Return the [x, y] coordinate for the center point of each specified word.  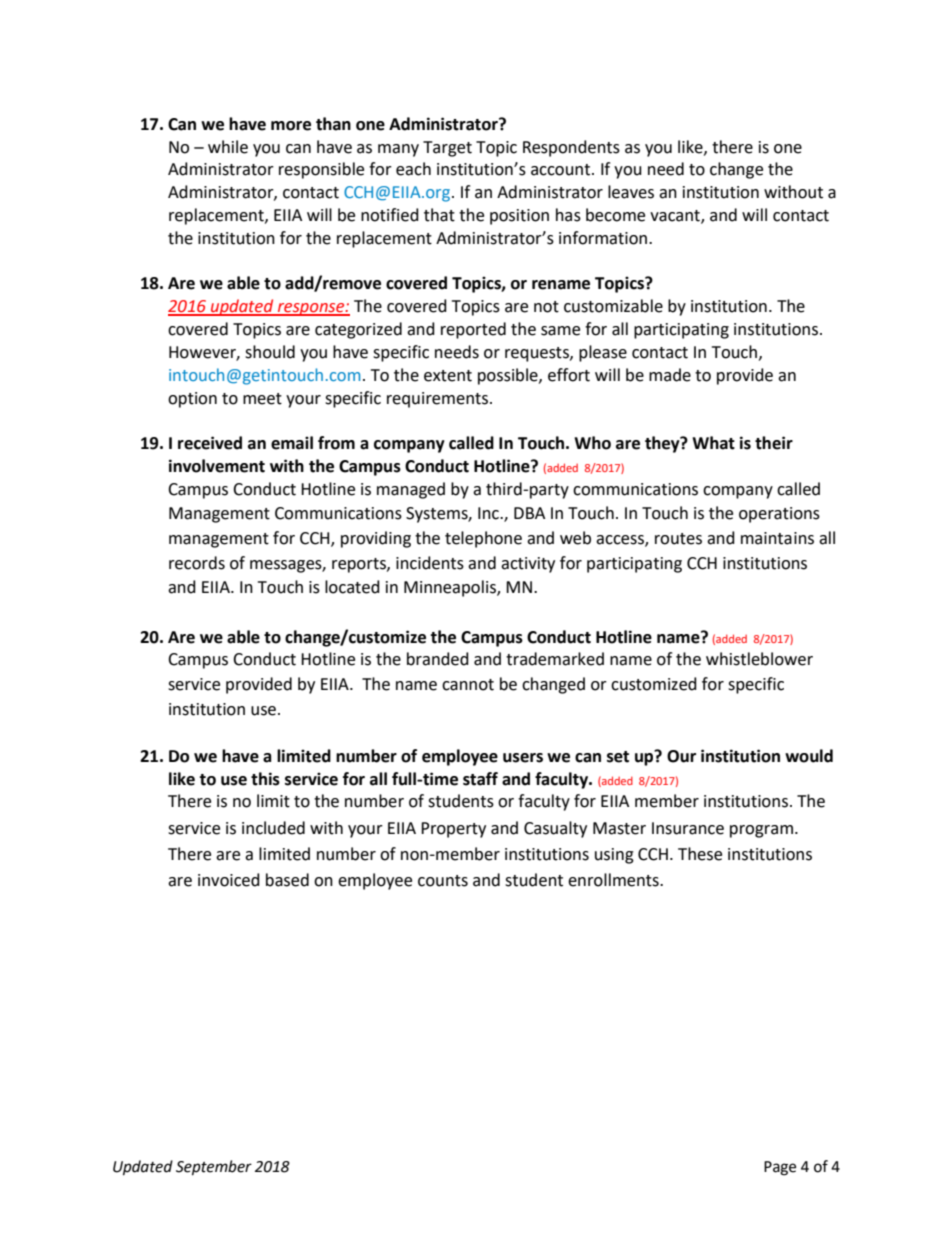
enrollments [614, 880]
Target [447, 149]
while [228, 147]
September [214, 1168]
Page [780, 1168]
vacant [676, 217]
